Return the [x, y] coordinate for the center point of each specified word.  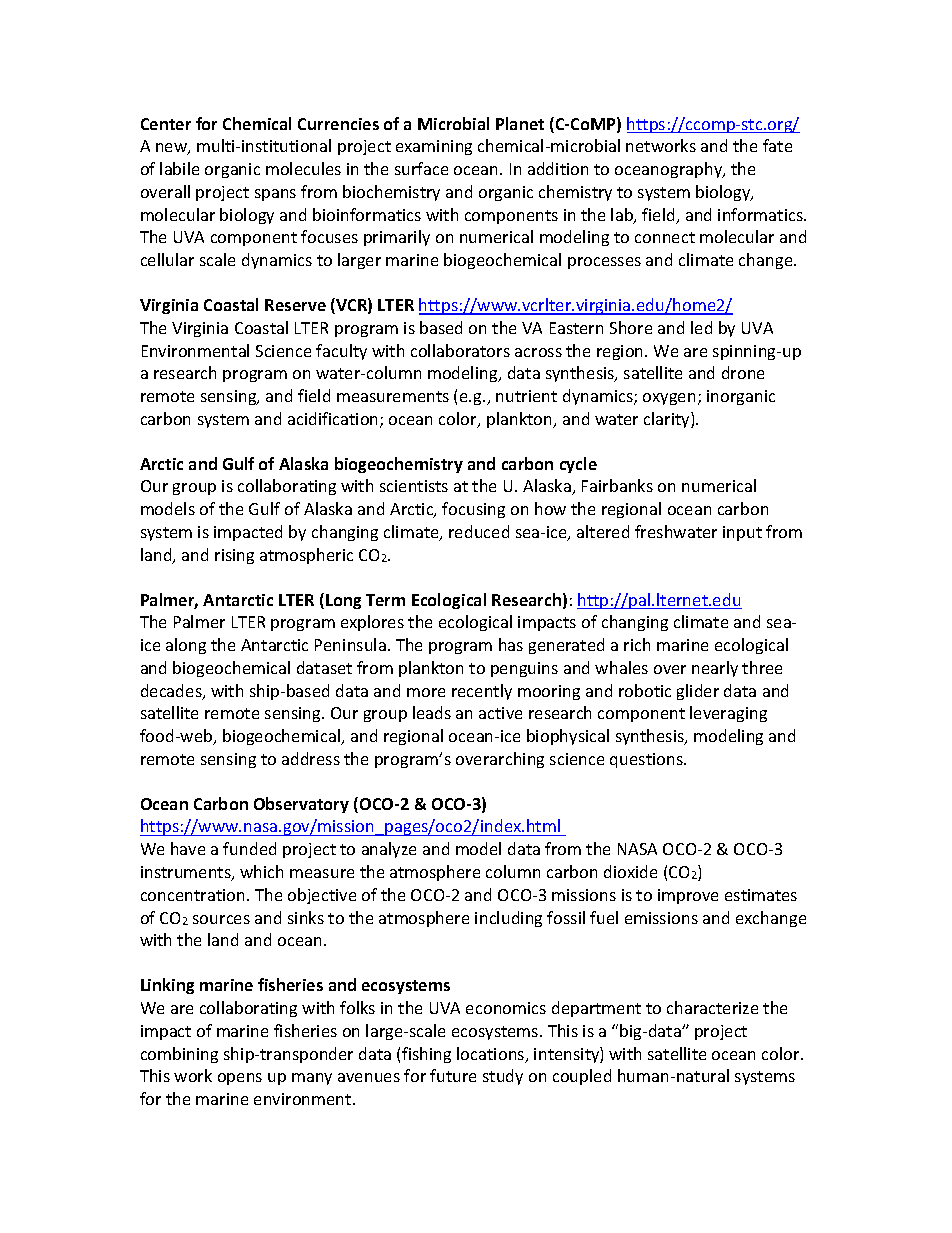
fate [777, 145]
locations [492, 1055]
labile [179, 168]
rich [637, 644]
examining [434, 147]
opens [240, 1079]
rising [234, 556]
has [511, 644]
